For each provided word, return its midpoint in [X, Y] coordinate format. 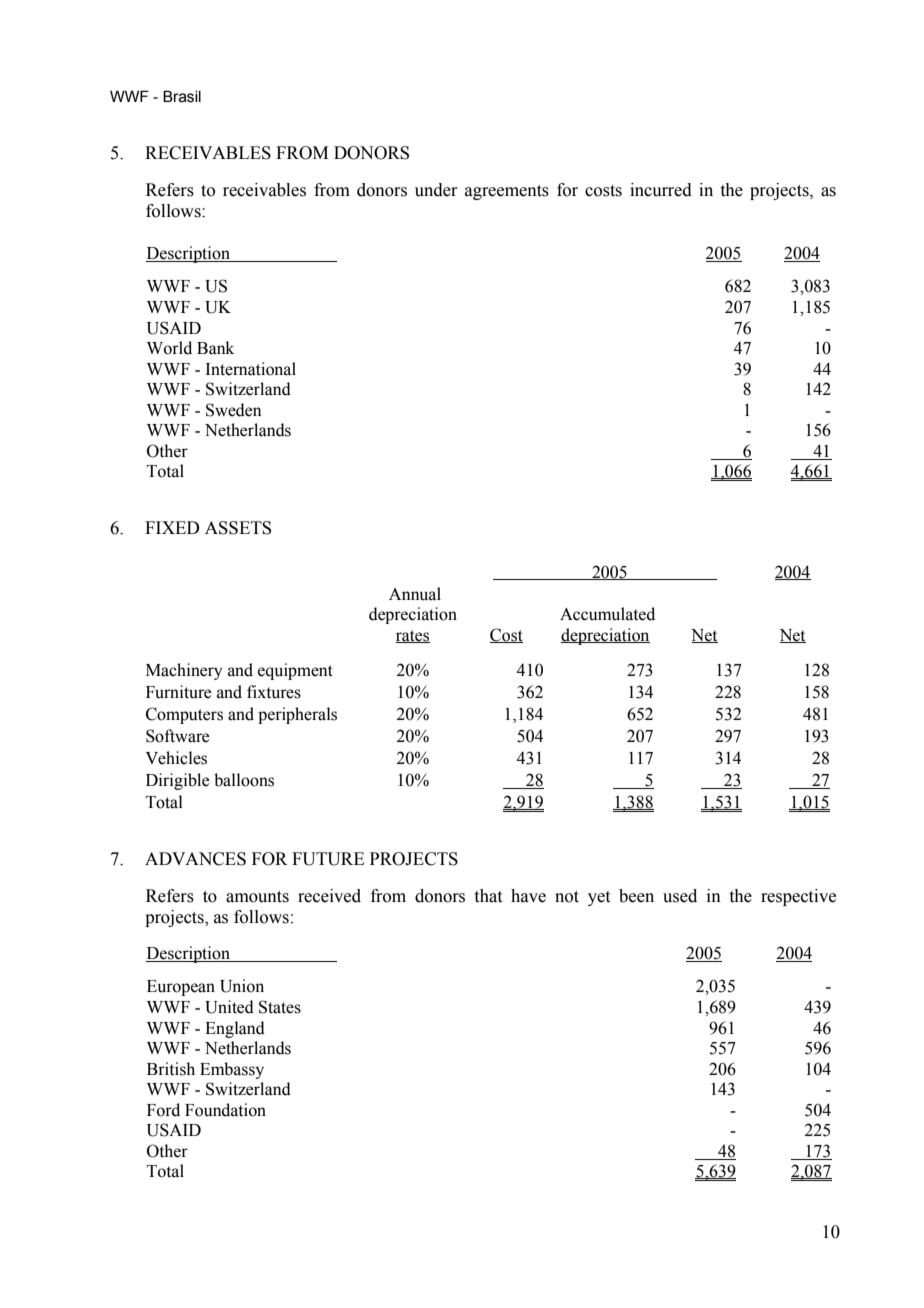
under [436, 190]
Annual [415, 594]
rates [413, 636]
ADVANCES [195, 859]
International [251, 369]
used [680, 896]
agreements [507, 192]
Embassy [232, 1070]
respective [798, 897]
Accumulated [607, 614]
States [280, 1007]
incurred [661, 190]
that [488, 896]
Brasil [182, 96]
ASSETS [238, 528]
